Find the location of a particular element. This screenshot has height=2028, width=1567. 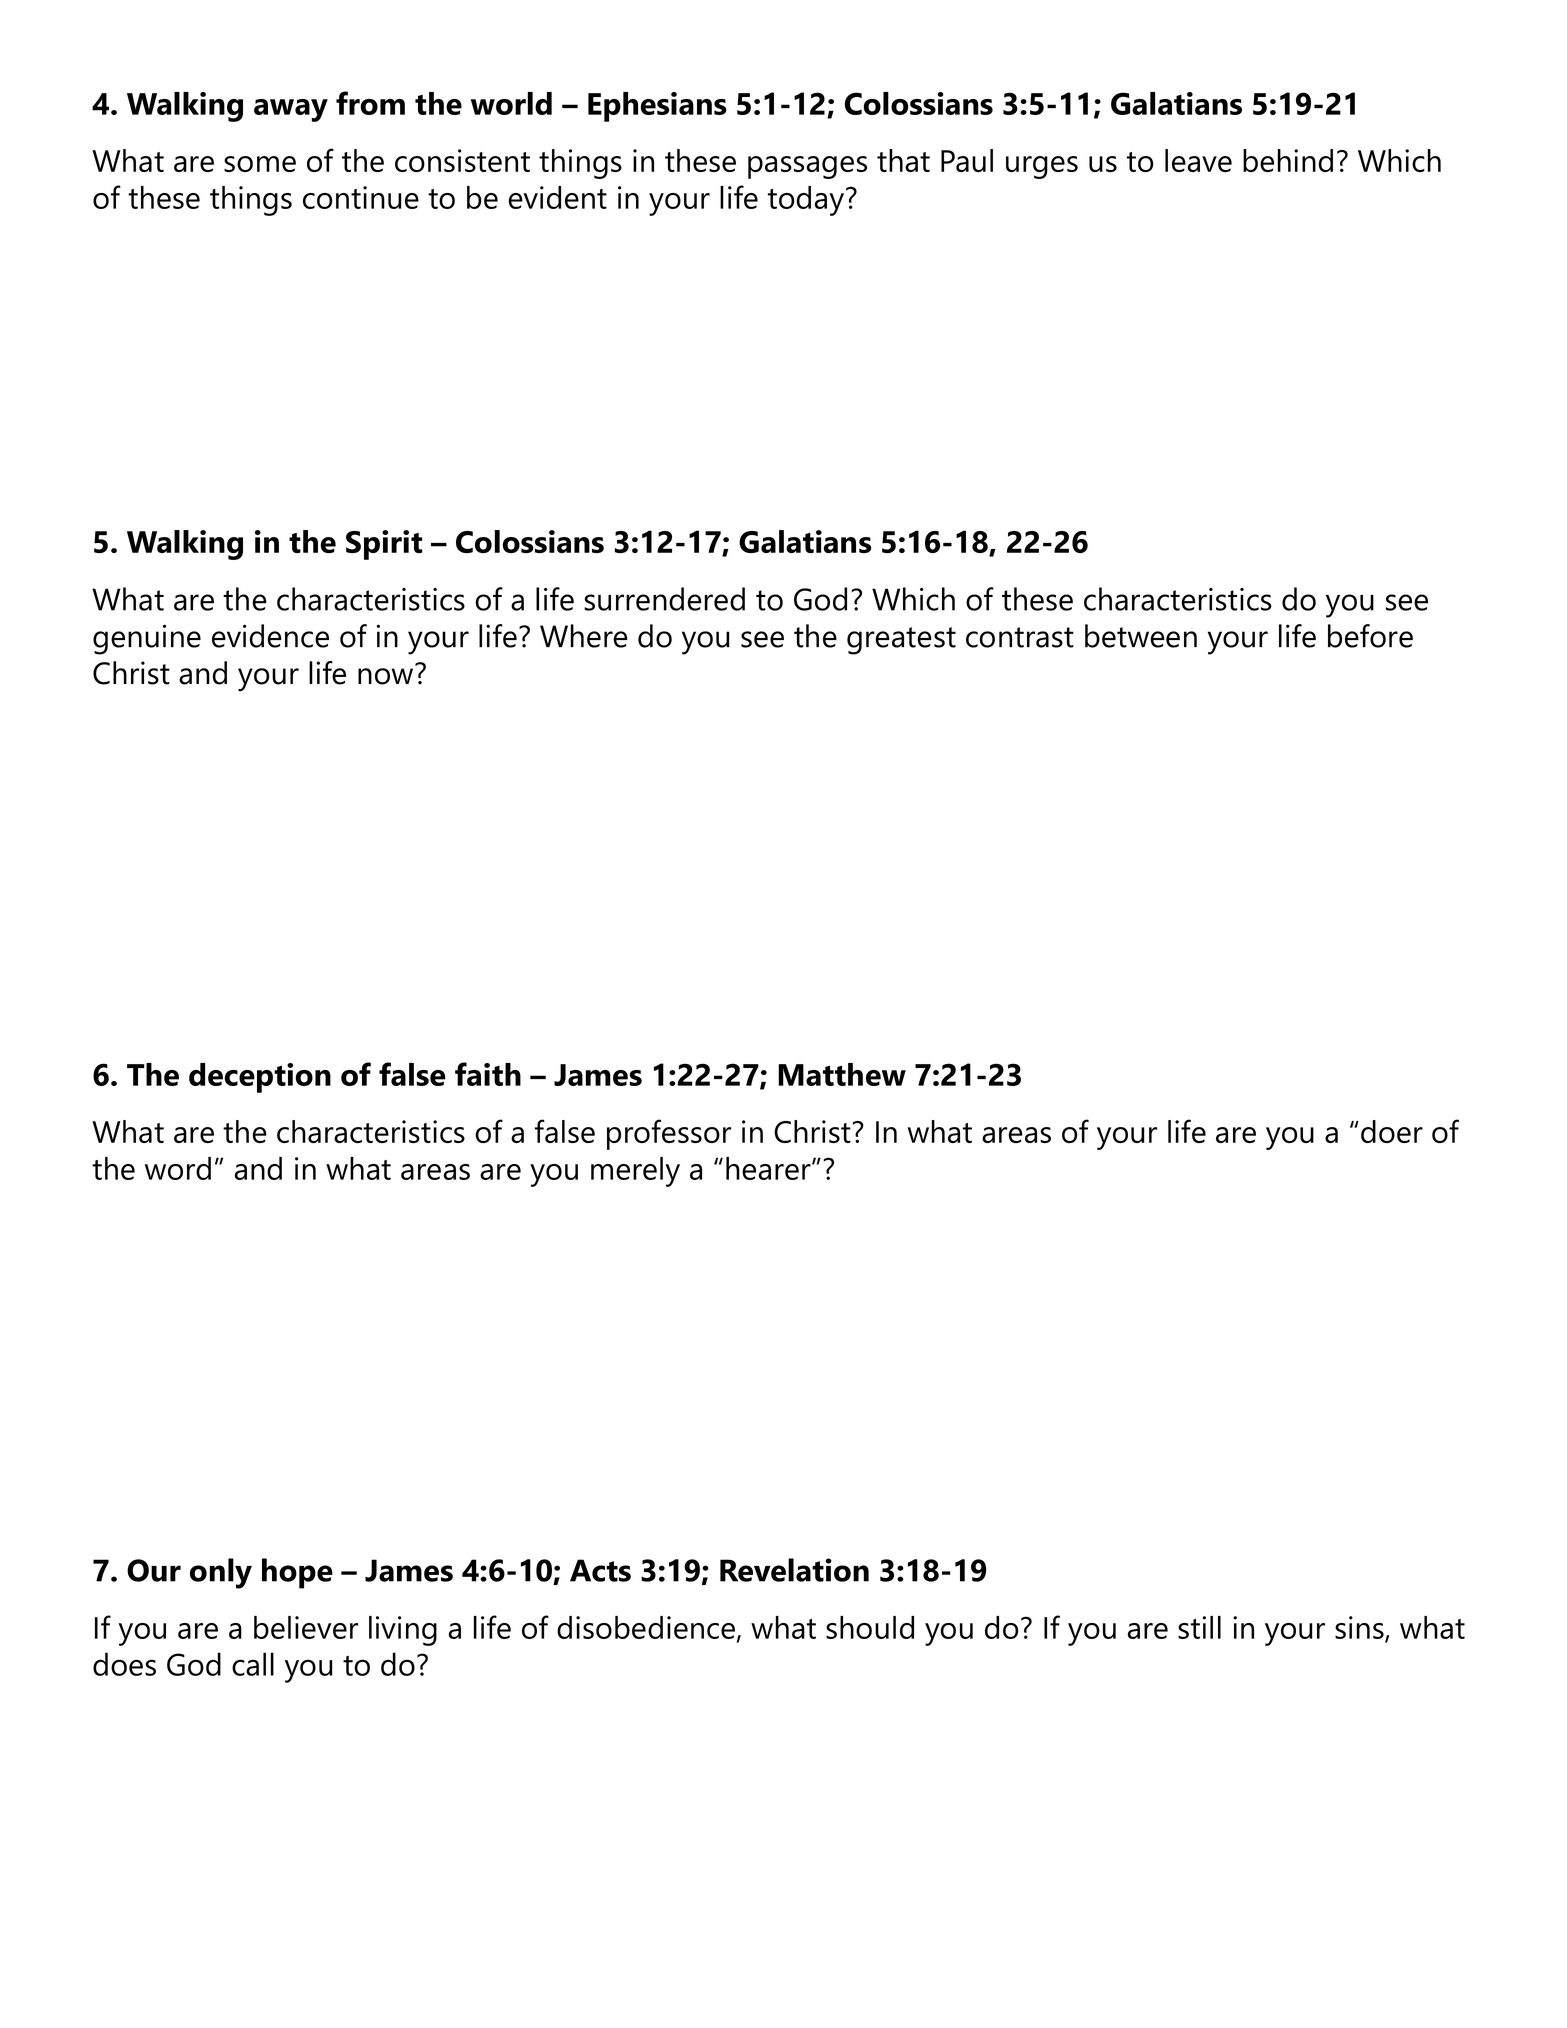

deception is located at coordinates (260, 1078).
